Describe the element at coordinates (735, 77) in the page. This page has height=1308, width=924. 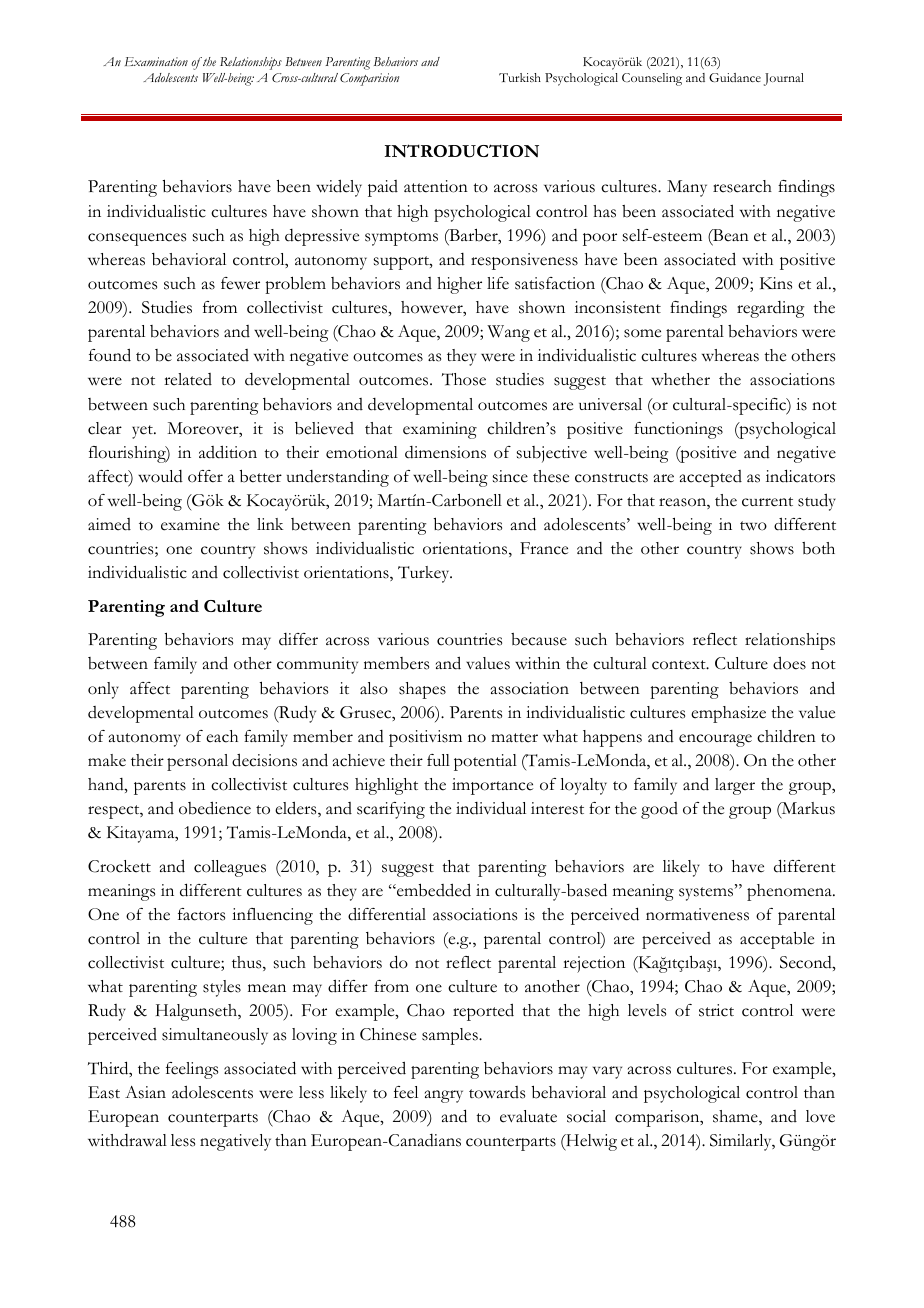
I see `Guidance` at that location.
